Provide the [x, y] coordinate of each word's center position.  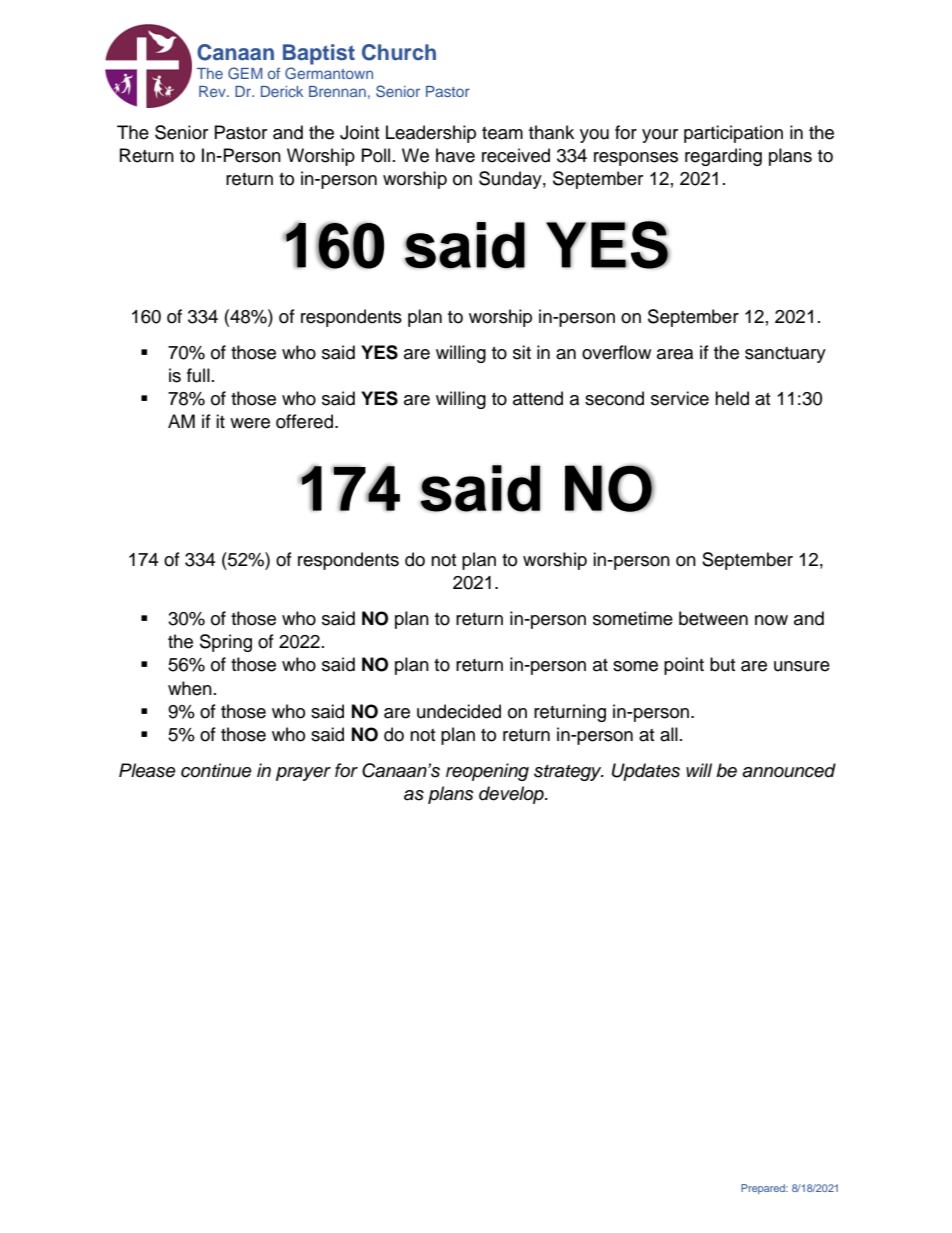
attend [538, 398]
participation [733, 134]
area [675, 354]
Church [399, 52]
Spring [226, 643]
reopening [487, 772]
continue [216, 770]
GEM [245, 73]
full [198, 375]
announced [789, 770]
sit [522, 352]
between [713, 618]
